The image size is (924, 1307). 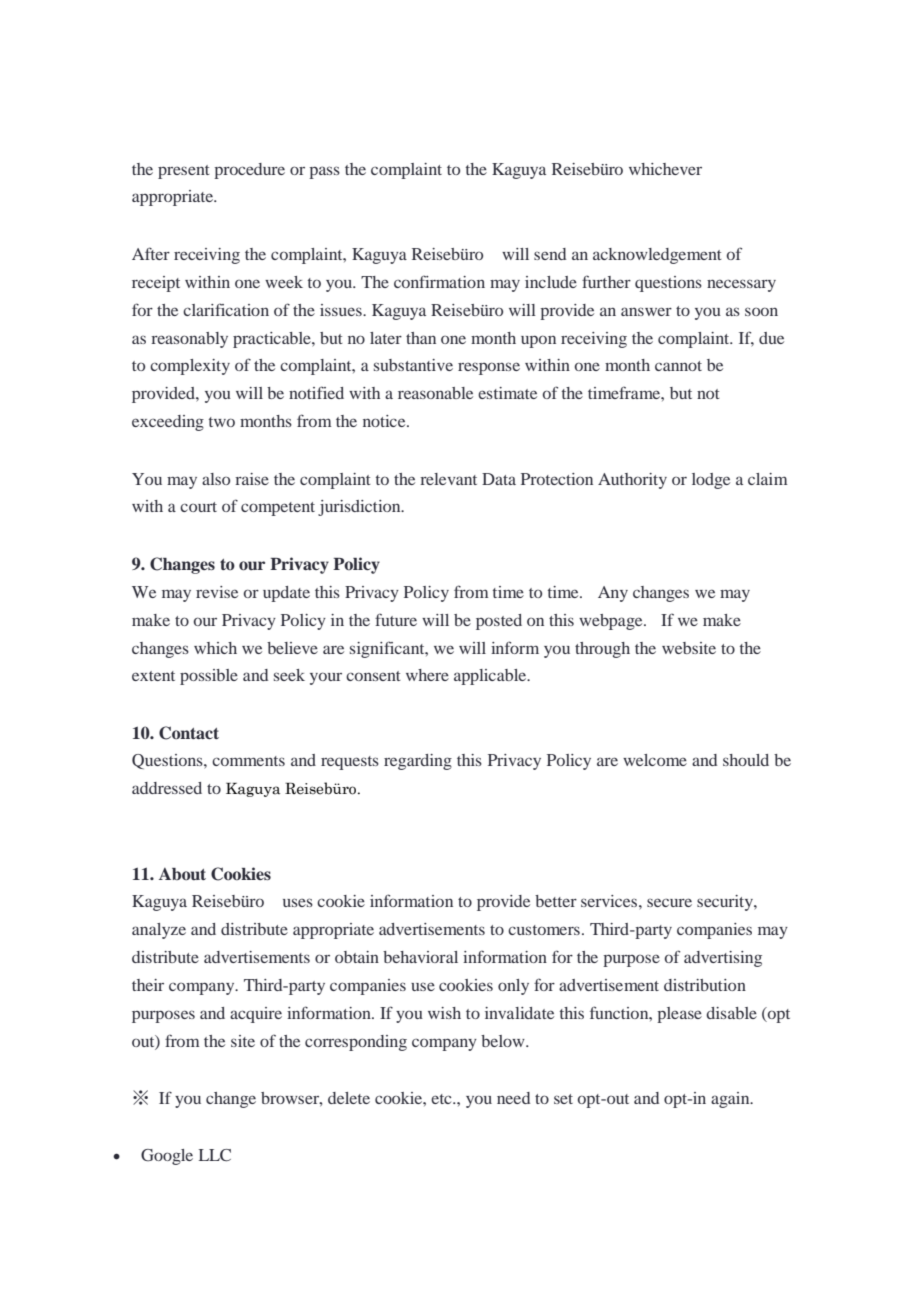 What do you see at coordinates (657, 256) in the page?
I see `acknowledgement` at bounding box center [657, 256].
